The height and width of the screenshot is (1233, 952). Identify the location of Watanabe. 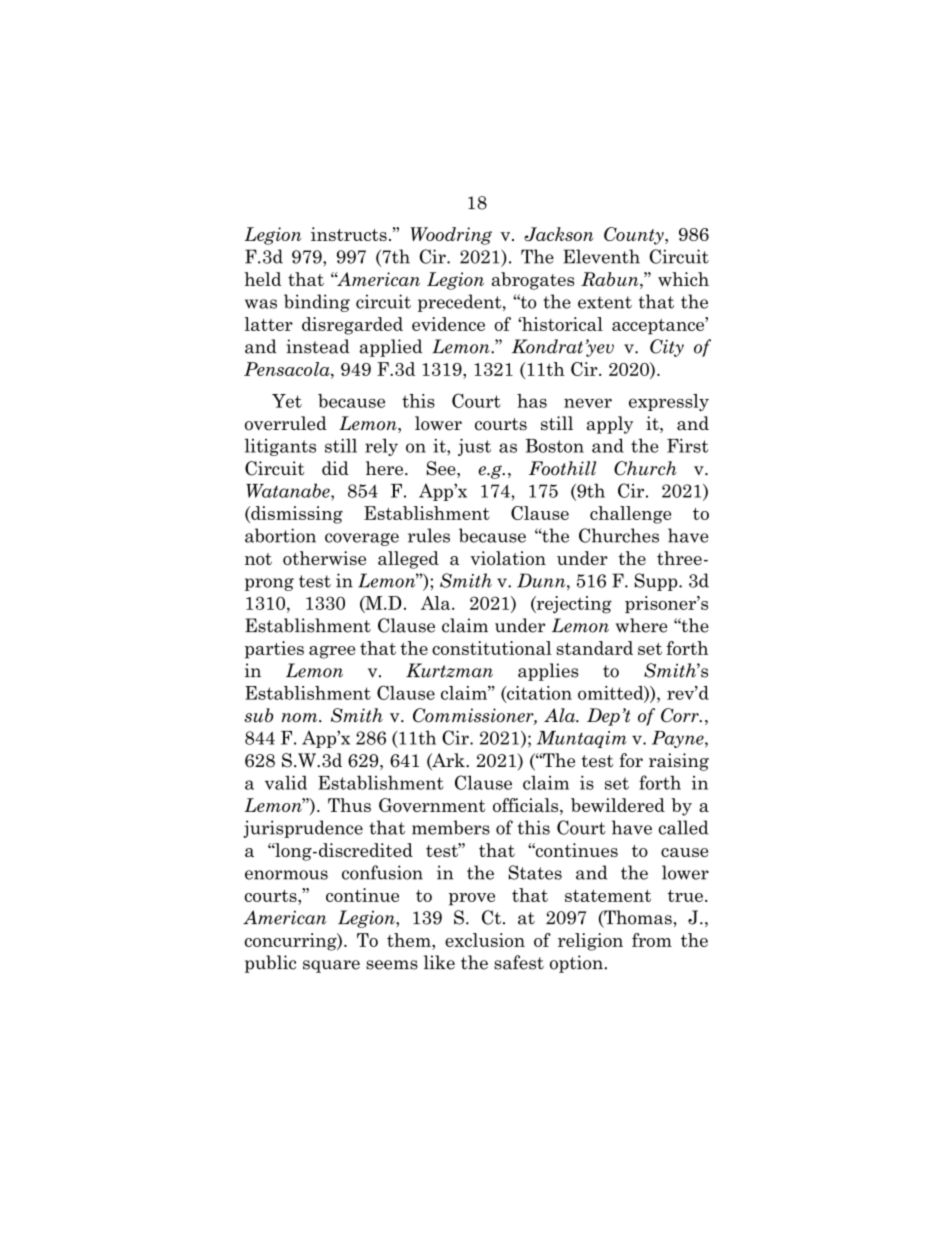
(289, 490).
